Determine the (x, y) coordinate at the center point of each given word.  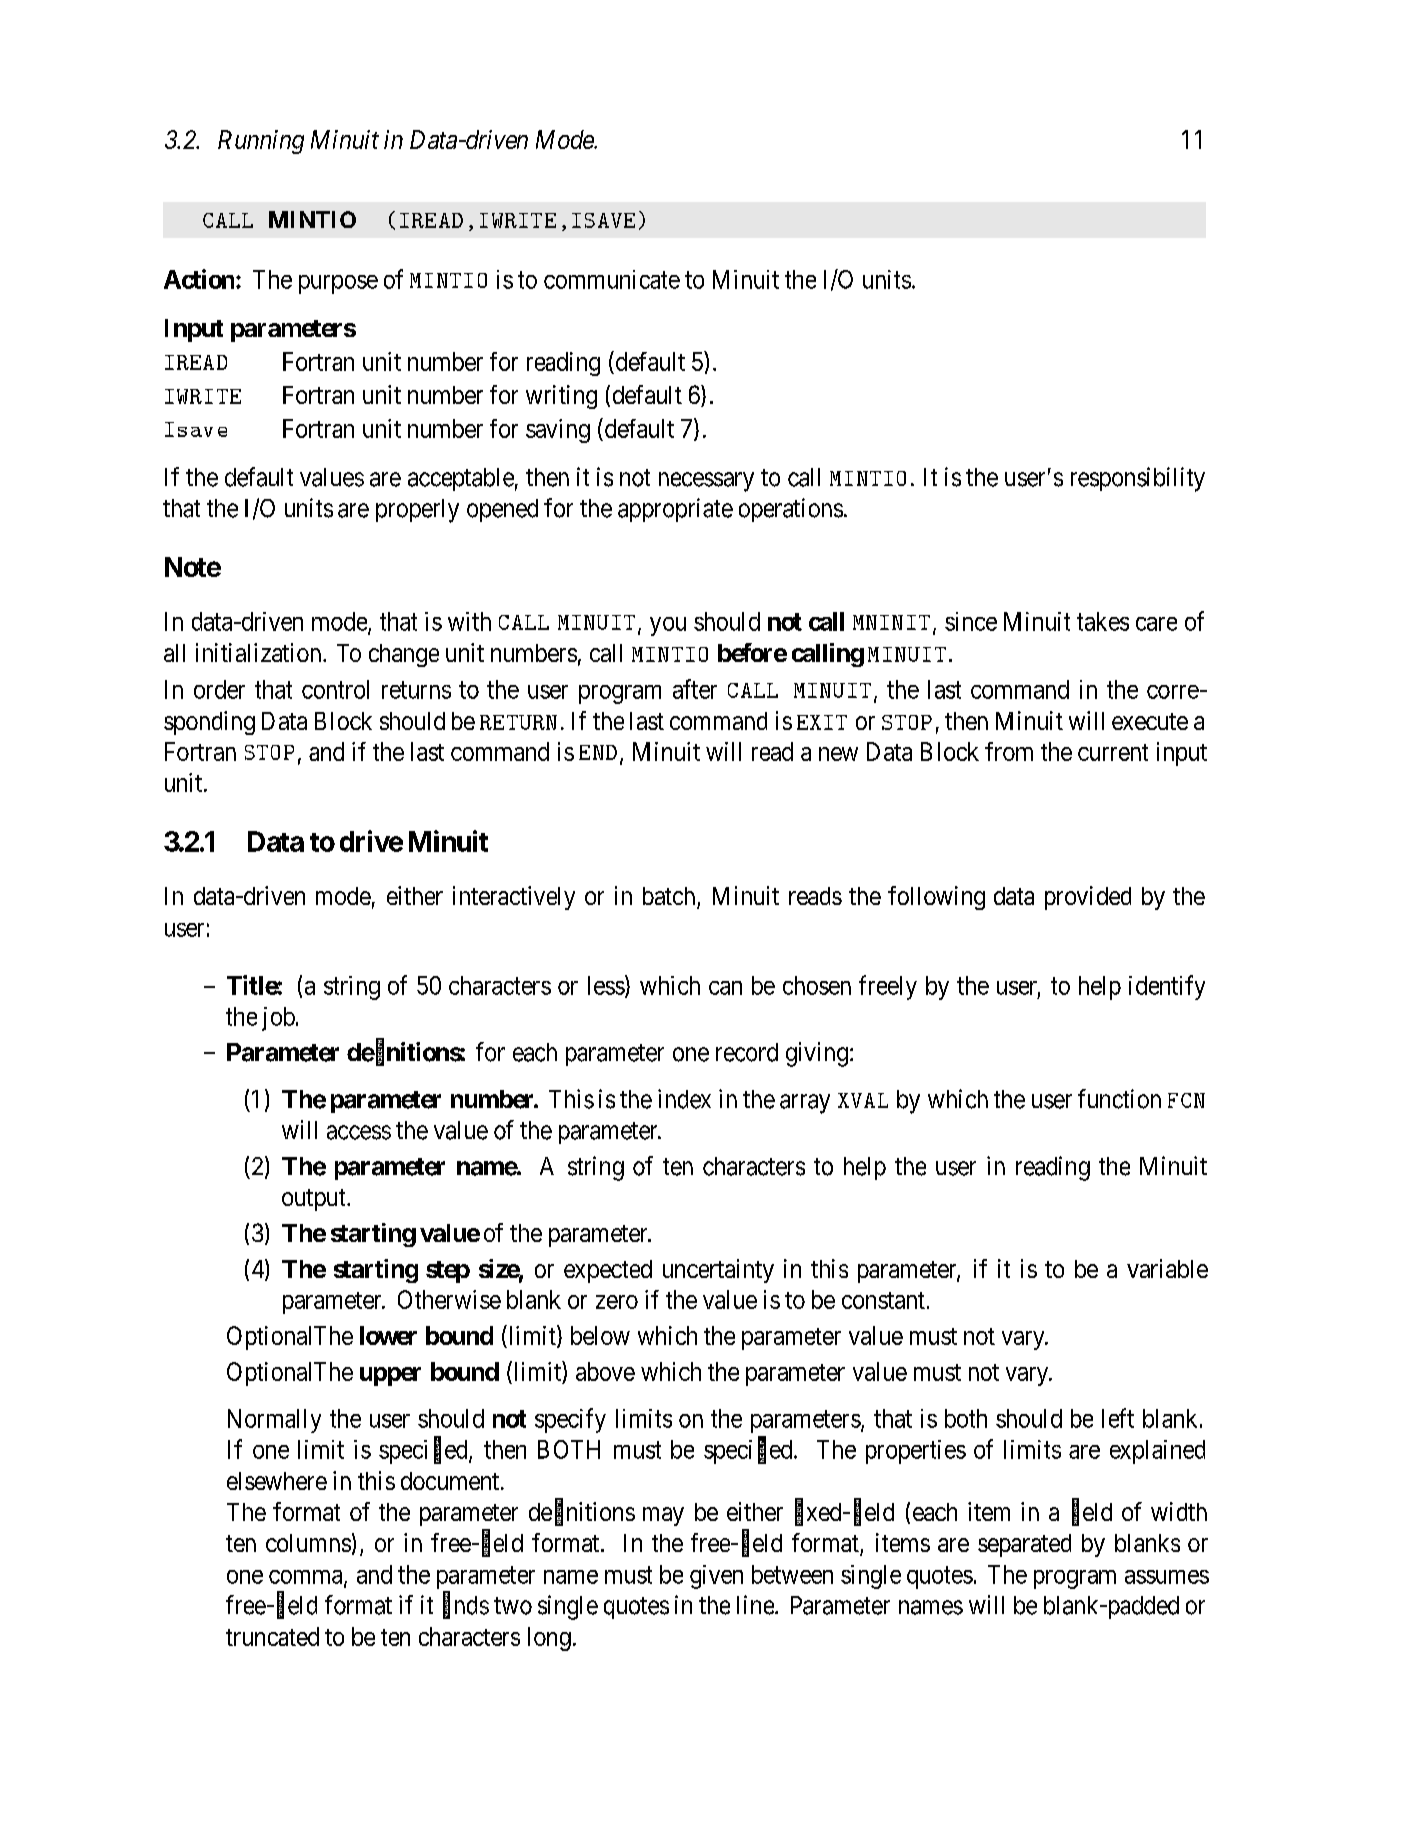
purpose (338, 284)
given (716, 1577)
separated (1024, 1545)
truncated (272, 1636)
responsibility (1138, 479)
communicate (612, 279)
